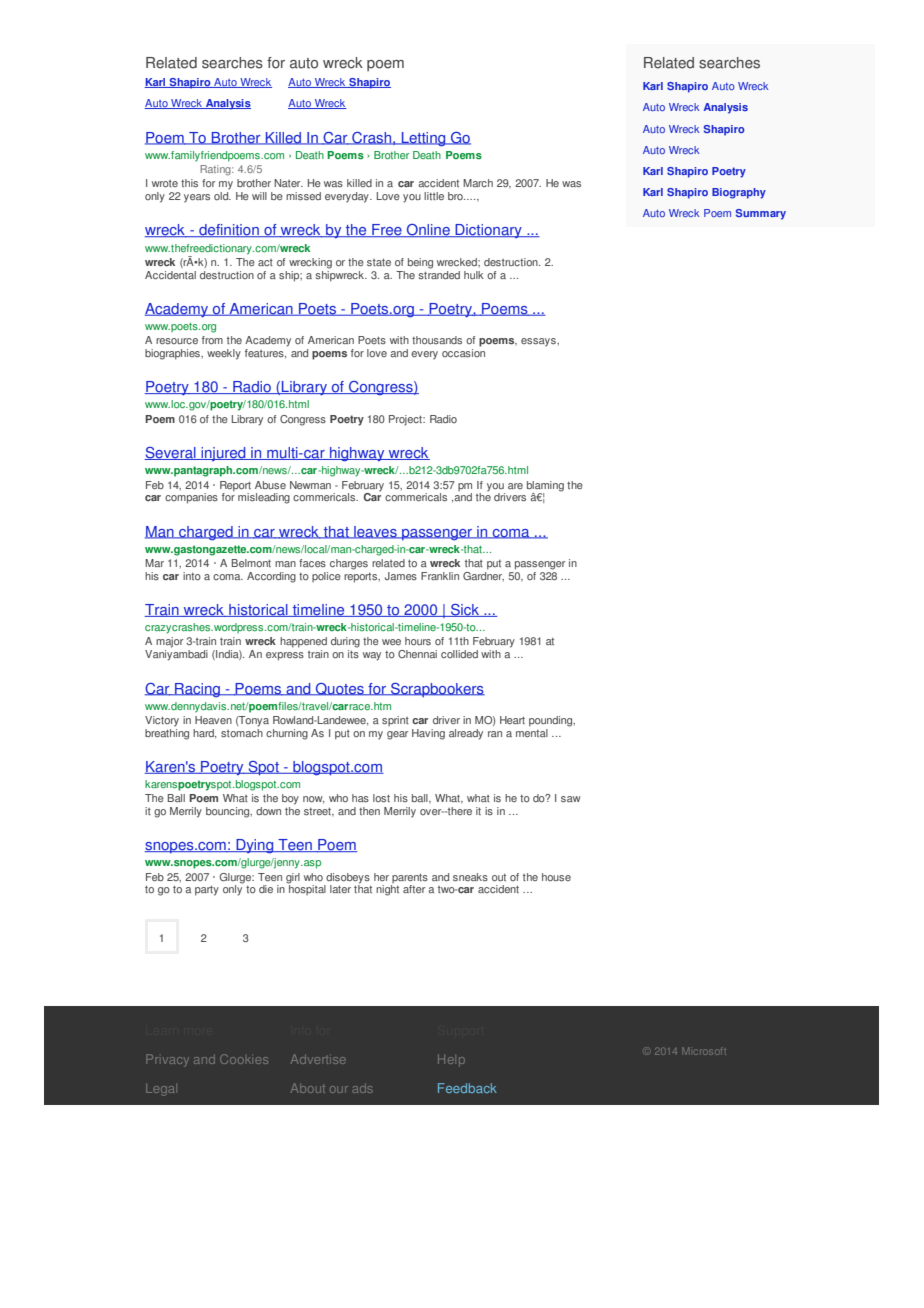 This page has width=924, height=1308. I want to click on Cookies, so click(244, 1059).
